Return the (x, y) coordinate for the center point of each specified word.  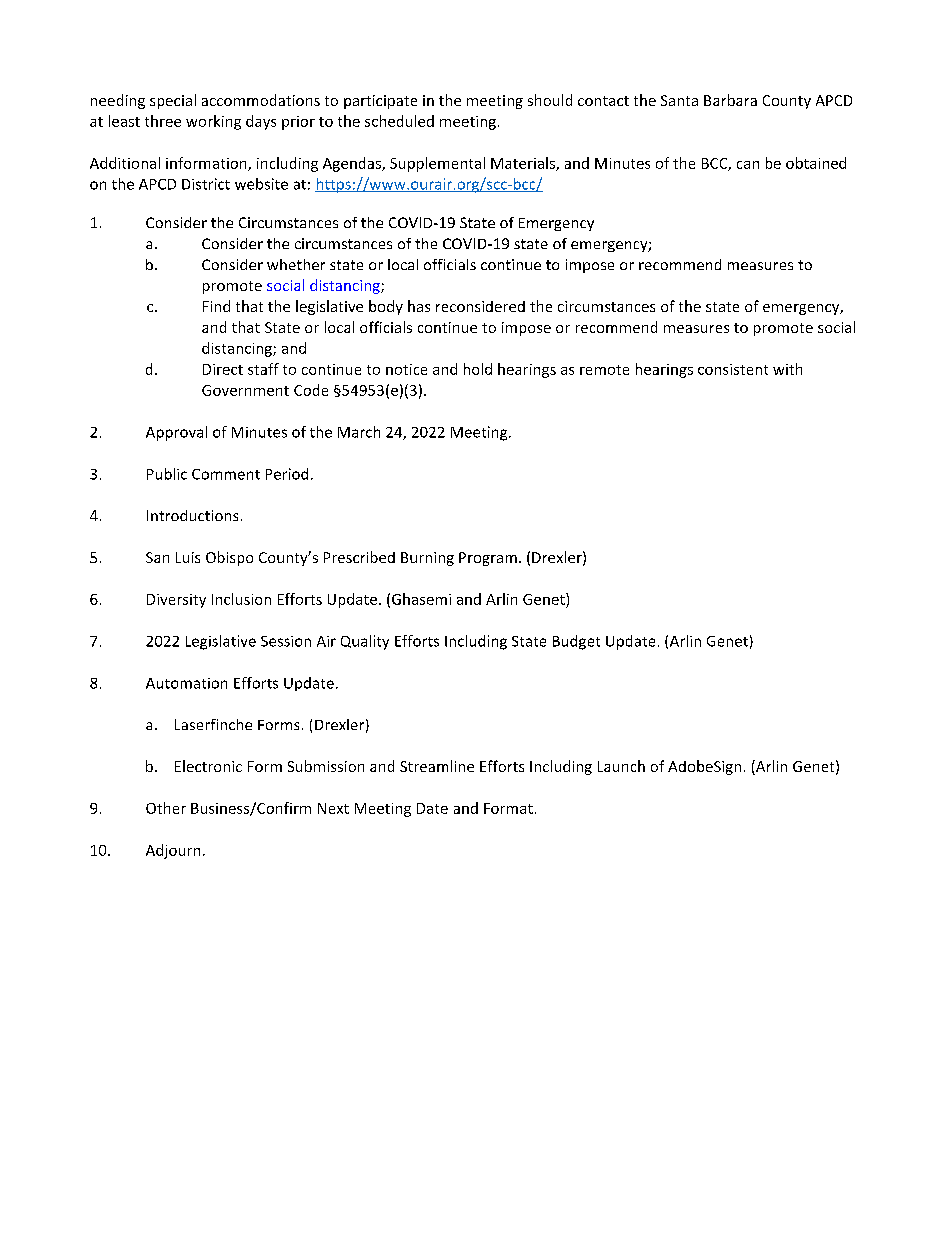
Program (488, 559)
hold (478, 369)
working (213, 122)
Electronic (208, 766)
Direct (223, 369)
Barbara (730, 100)
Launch (621, 766)
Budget (576, 642)
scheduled (399, 121)
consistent (733, 369)
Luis (188, 557)
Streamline (437, 766)
